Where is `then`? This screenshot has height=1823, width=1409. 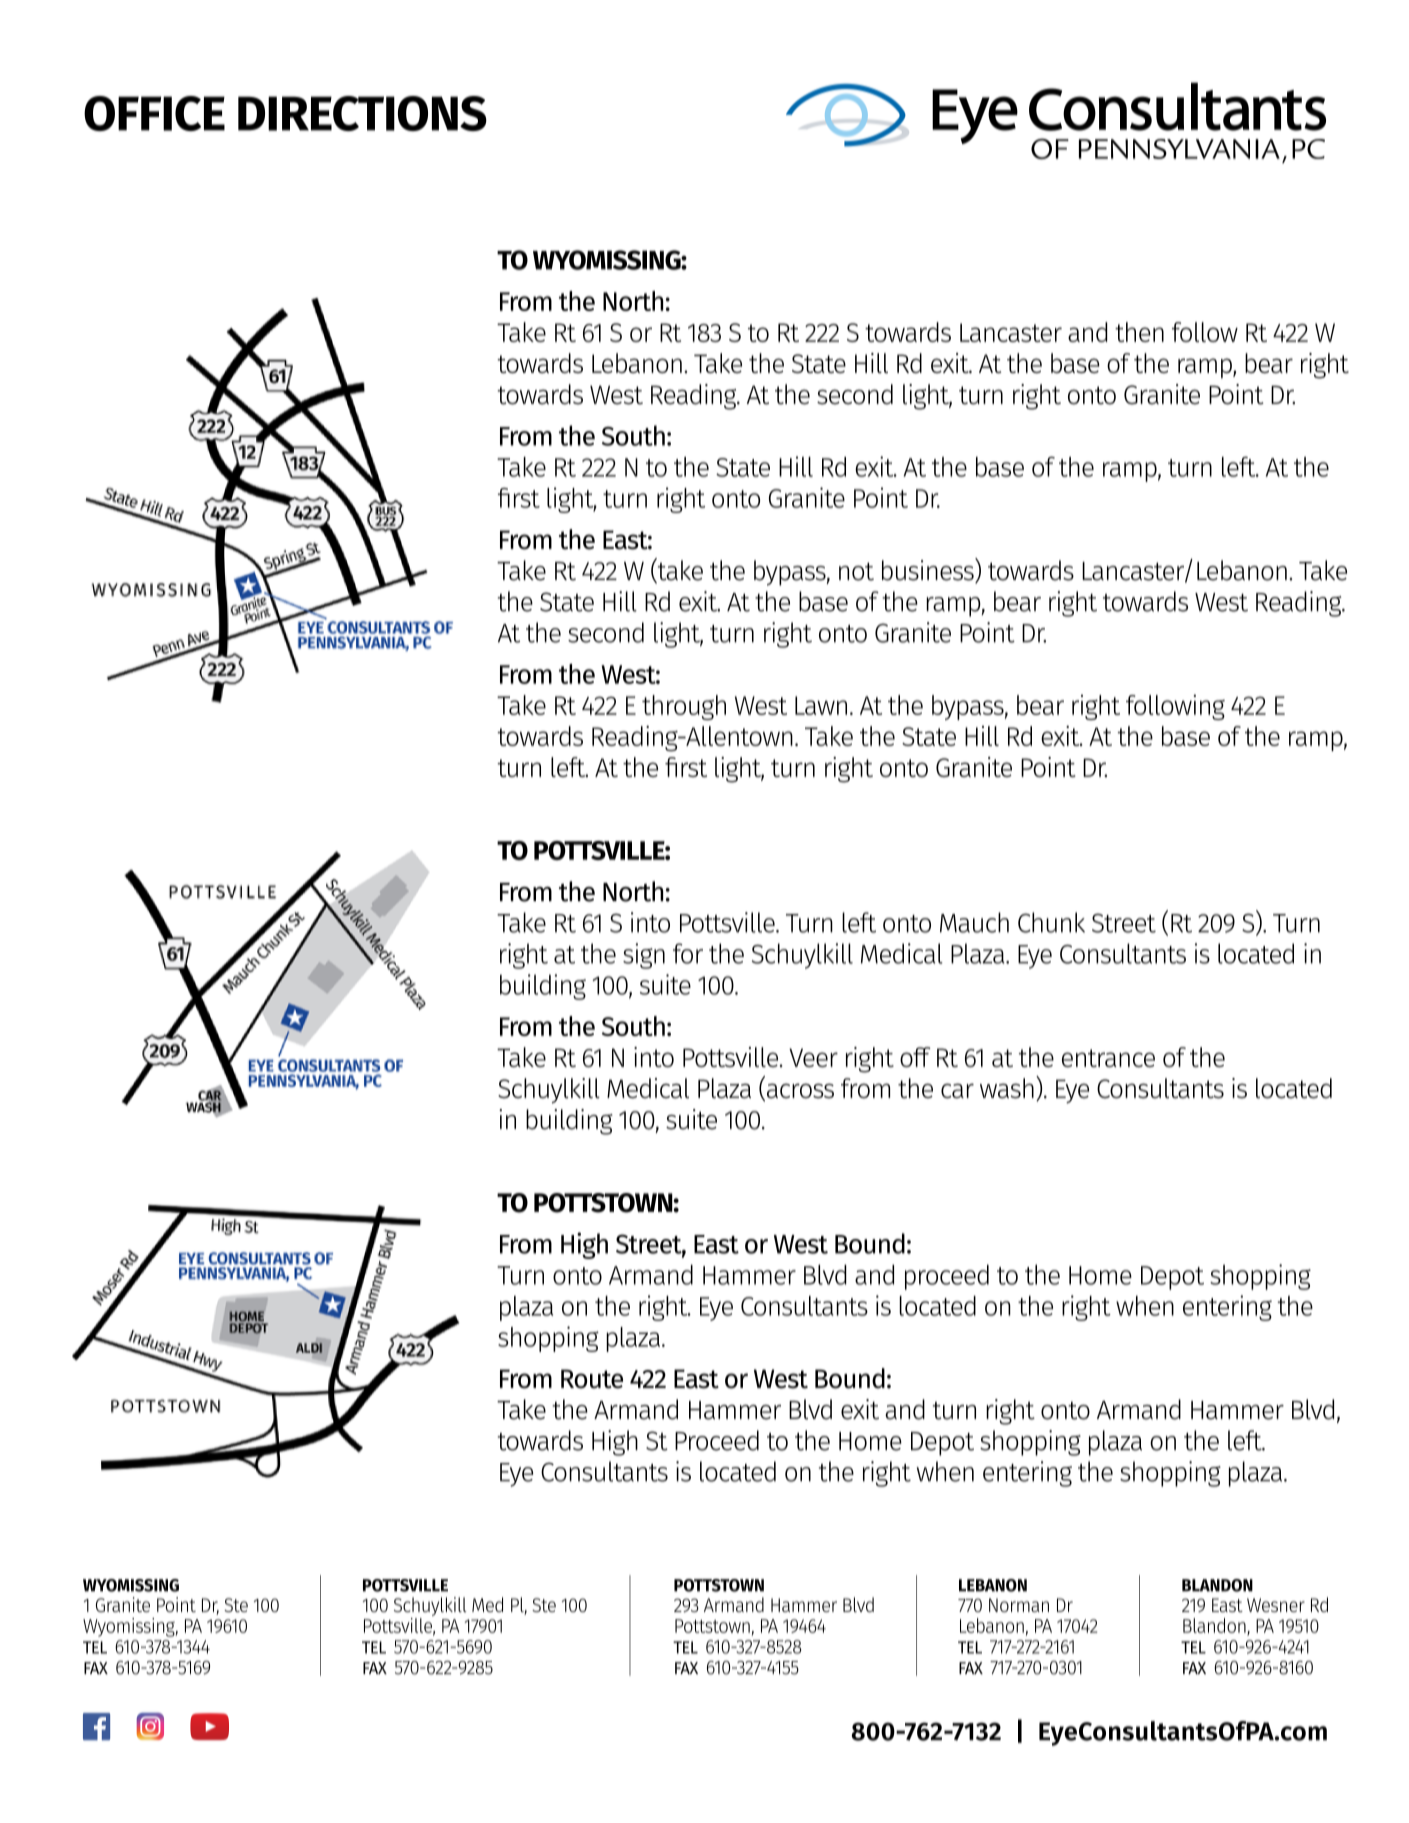 then is located at coordinates (1139, 332).
